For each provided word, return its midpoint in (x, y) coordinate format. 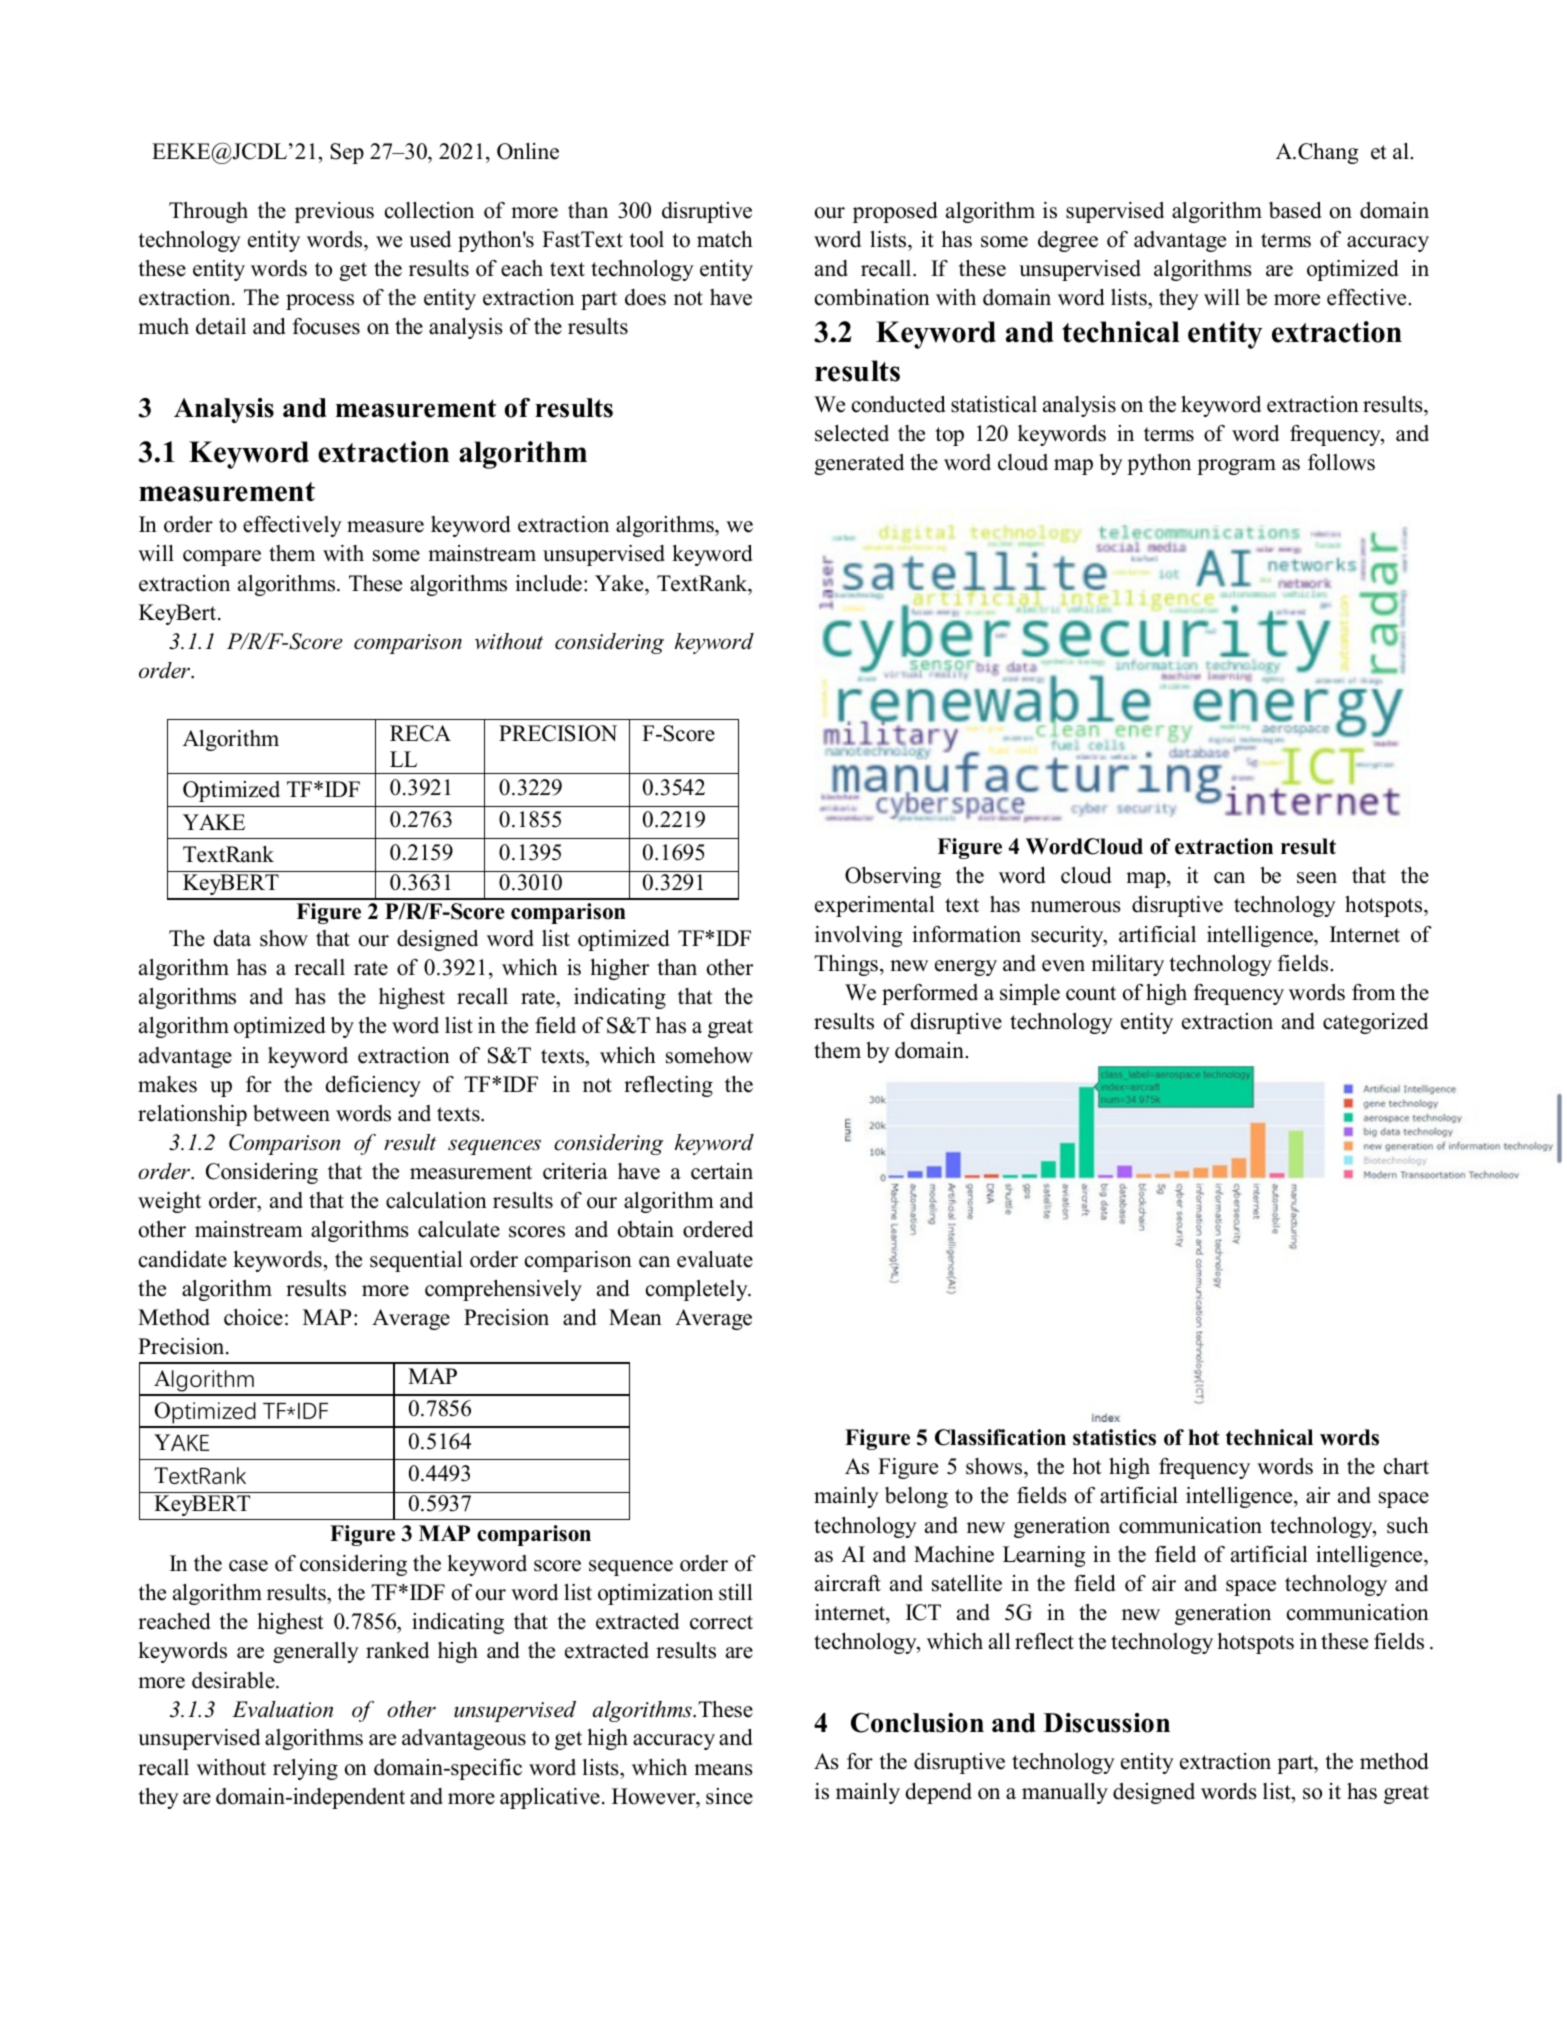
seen (1317, 878)
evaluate (715, 1259)
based (1295, 210)
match (725, 239)
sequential (416, 1261)
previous (334, 212)
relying (305, 1769)
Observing (893, 877)
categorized (1375, 1023)
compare (222, 558)
